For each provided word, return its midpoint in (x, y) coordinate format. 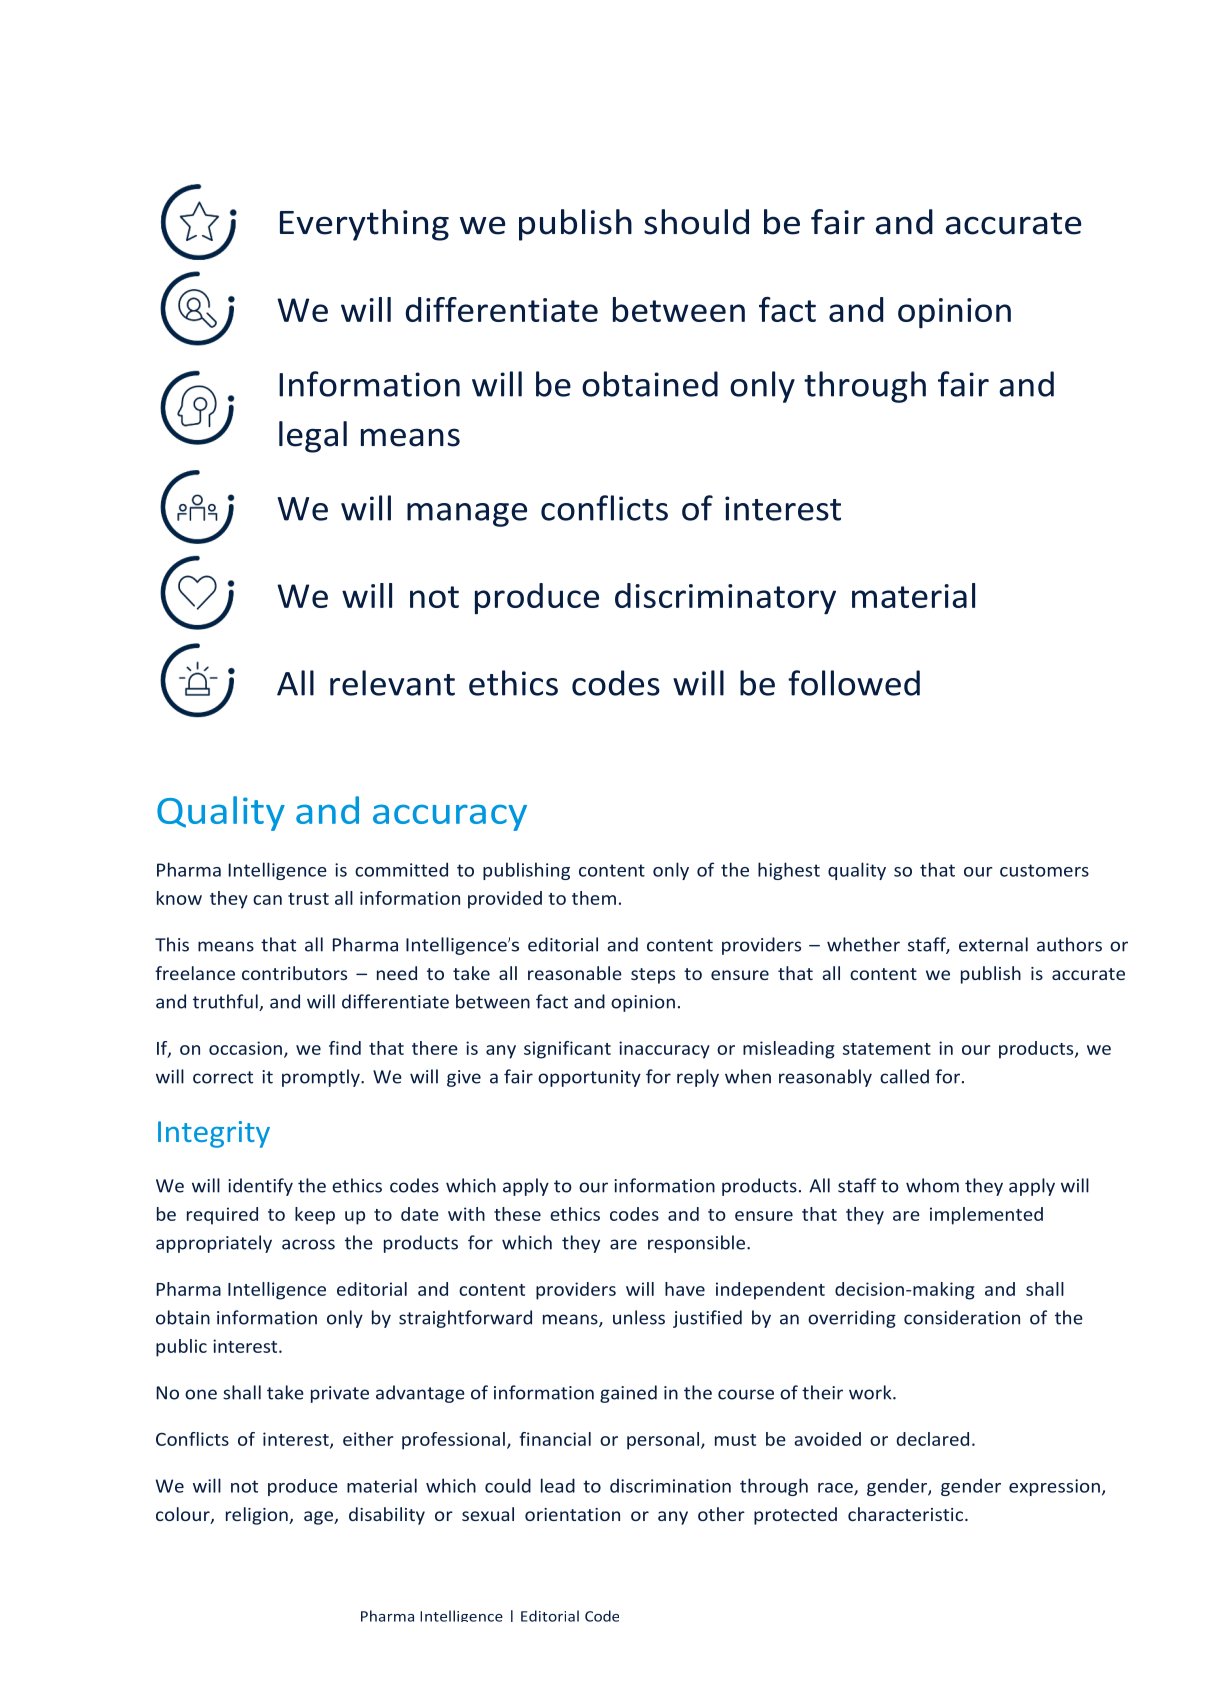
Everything (364, 225)
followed (854, 683)
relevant (392, 683)
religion (258, 1516)
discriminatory (725, 598)
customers (1044, 870)
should (696, 222)
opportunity (589, 1078)
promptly (322, 1078)
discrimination (670, 1486)
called (904, 1076)
